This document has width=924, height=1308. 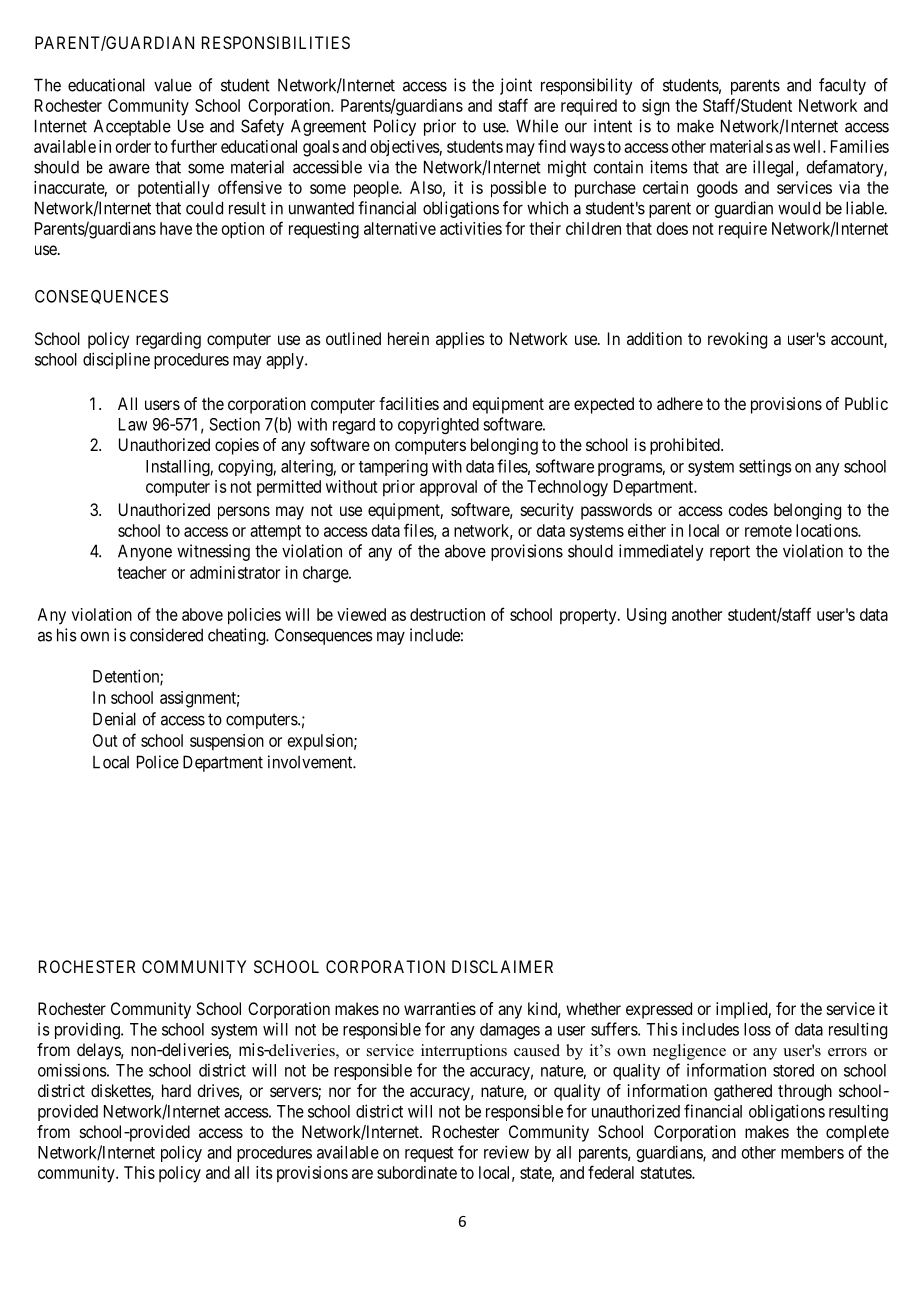 What do you see at coordinates (842, 86) in the document?
I see `faculty` at bounding box center [842, 86].
